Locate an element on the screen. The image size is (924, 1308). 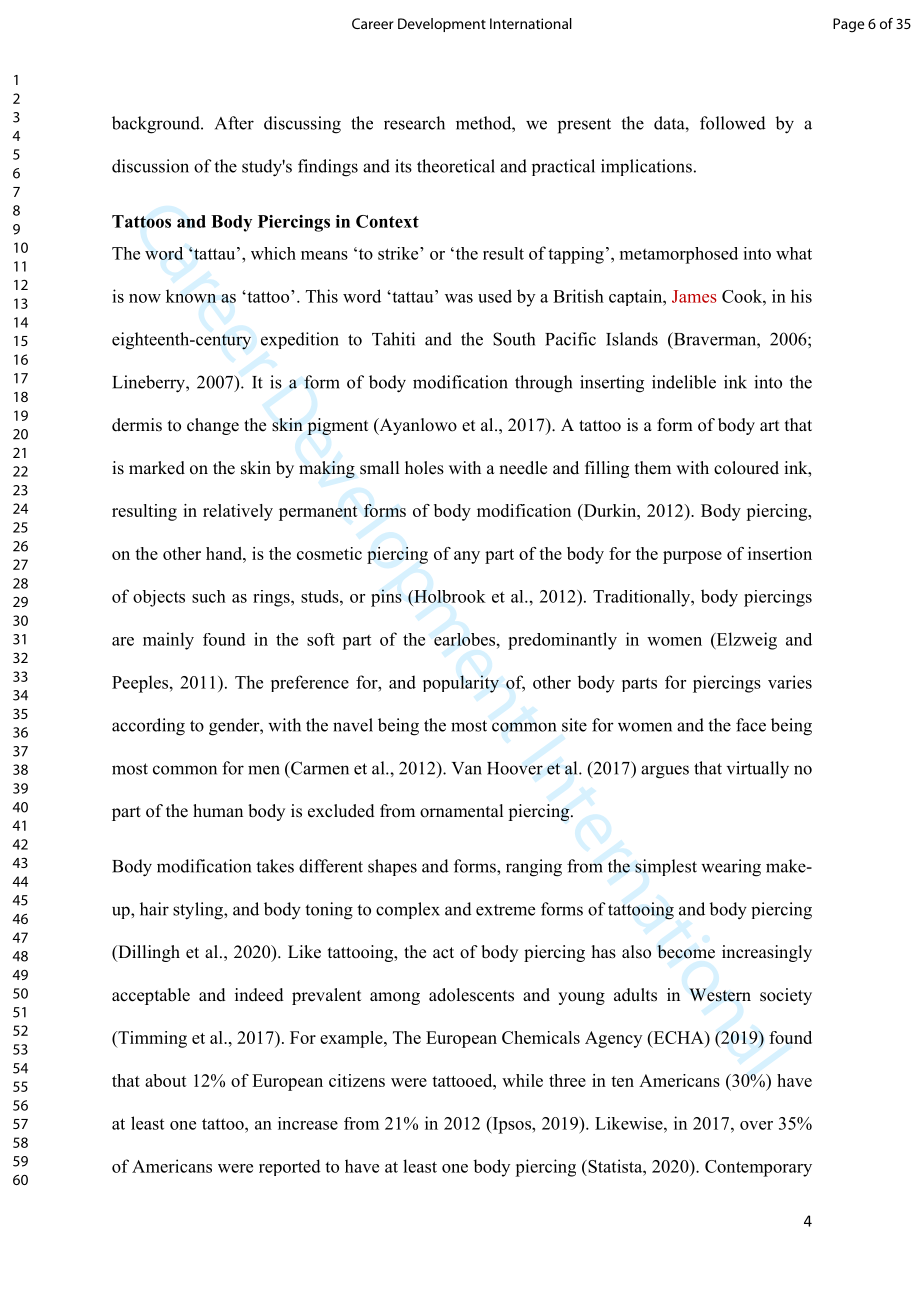
South is located at coordinates (514, 339).
